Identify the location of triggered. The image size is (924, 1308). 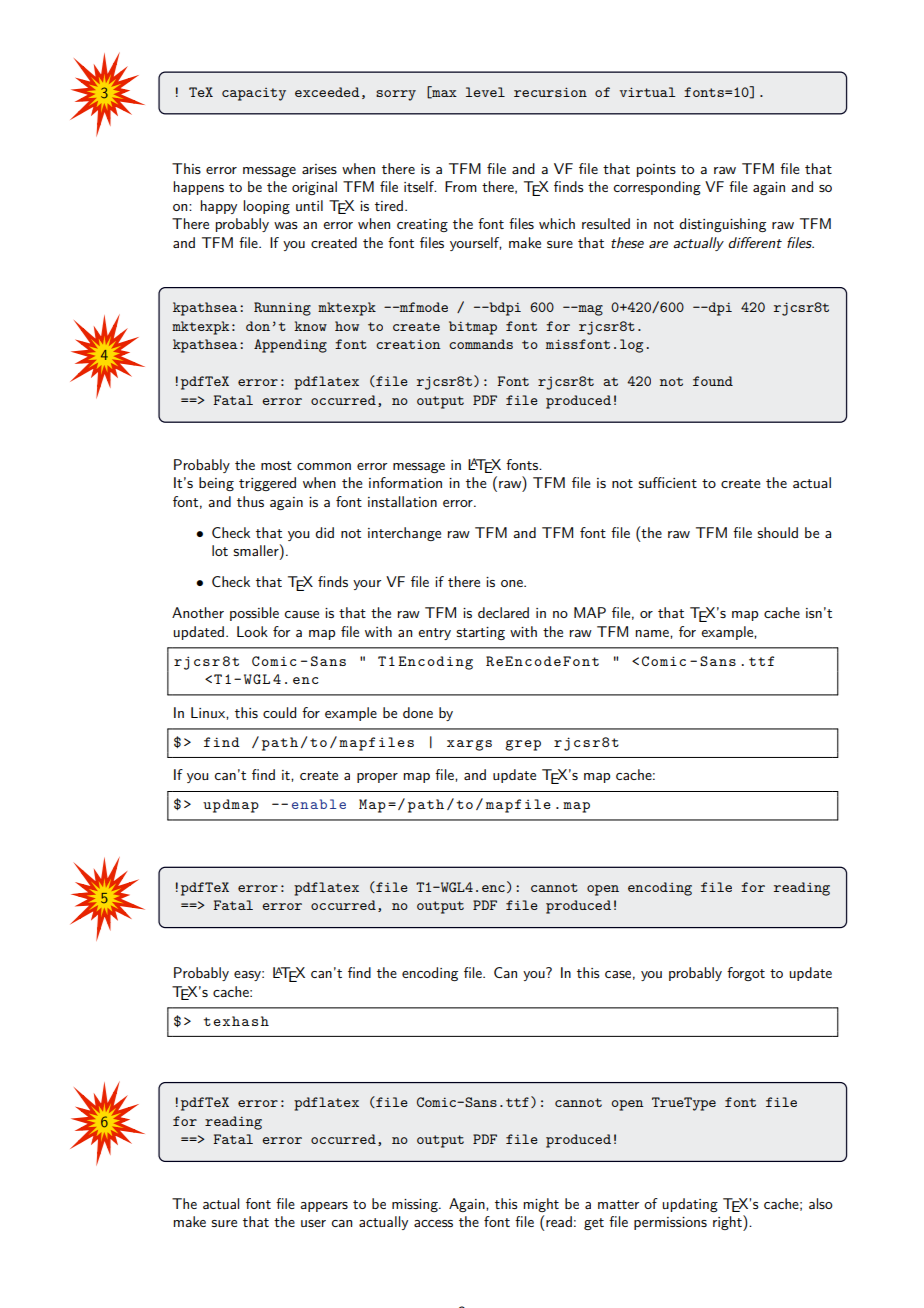
(267, 484).
